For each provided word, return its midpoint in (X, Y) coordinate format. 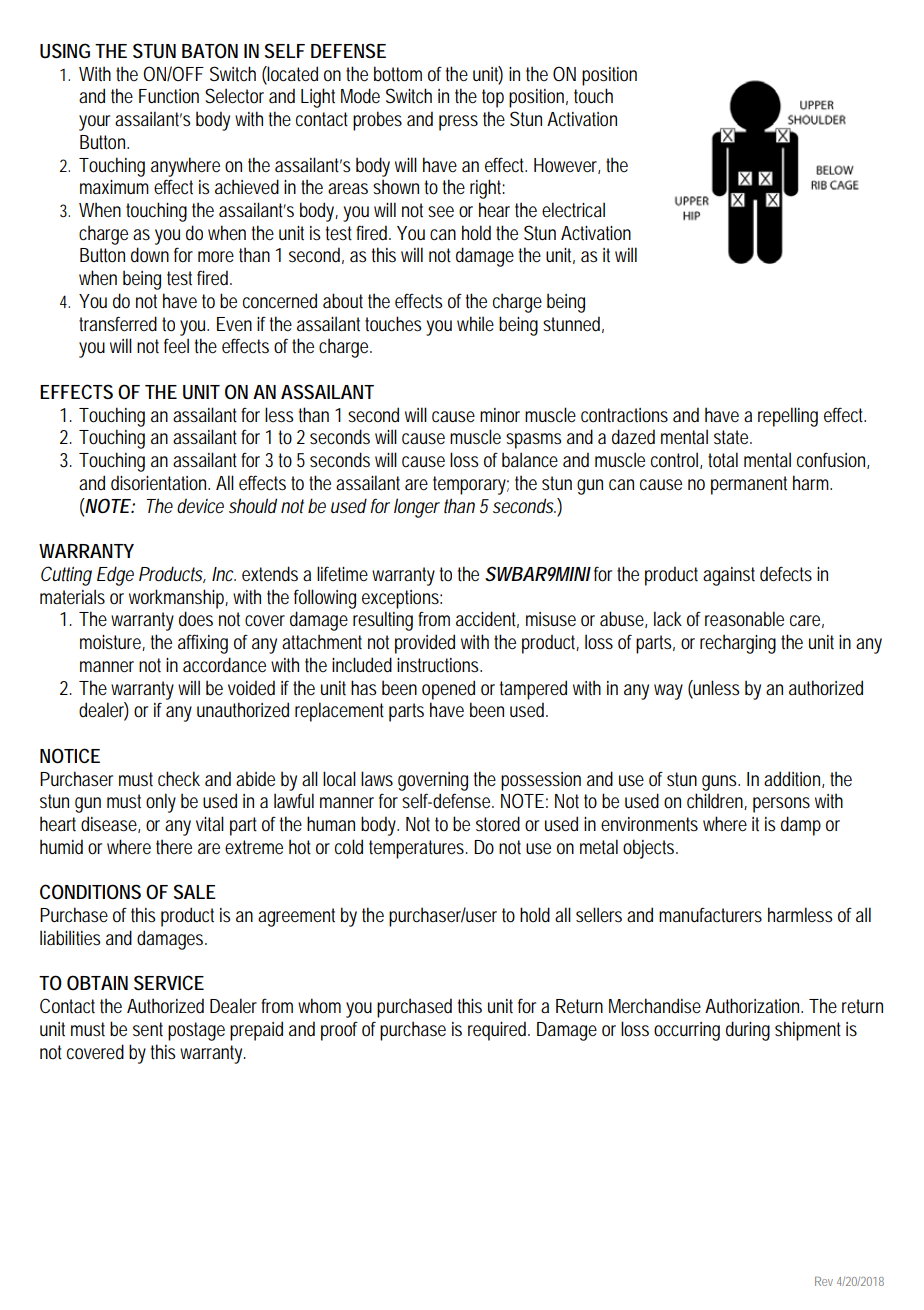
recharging (738, 644)
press (458, 123)
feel (176, 345)
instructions (439, 665)
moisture (112, 643)
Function (169, 96)
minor (500, 415)
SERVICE (169, 983)
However (567, 166)
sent (148, 1029)
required (499, 1031)
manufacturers (710, 915)
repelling (788, 417)
